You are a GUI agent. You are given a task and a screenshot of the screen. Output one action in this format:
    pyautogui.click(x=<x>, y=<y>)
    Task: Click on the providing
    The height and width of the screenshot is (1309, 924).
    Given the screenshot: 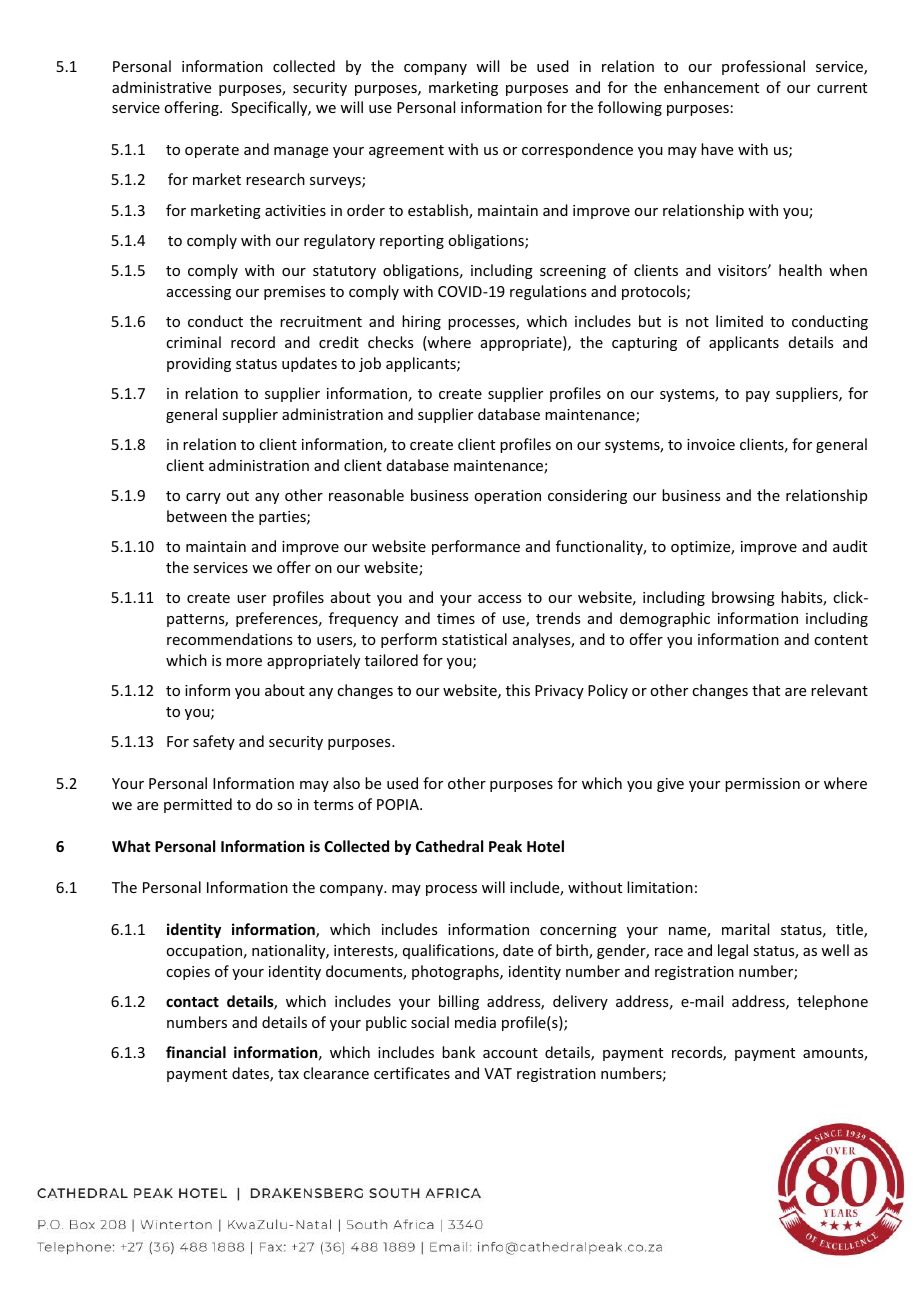 What is the action you would take?
    pyautogui.click(x=199, y=364)
